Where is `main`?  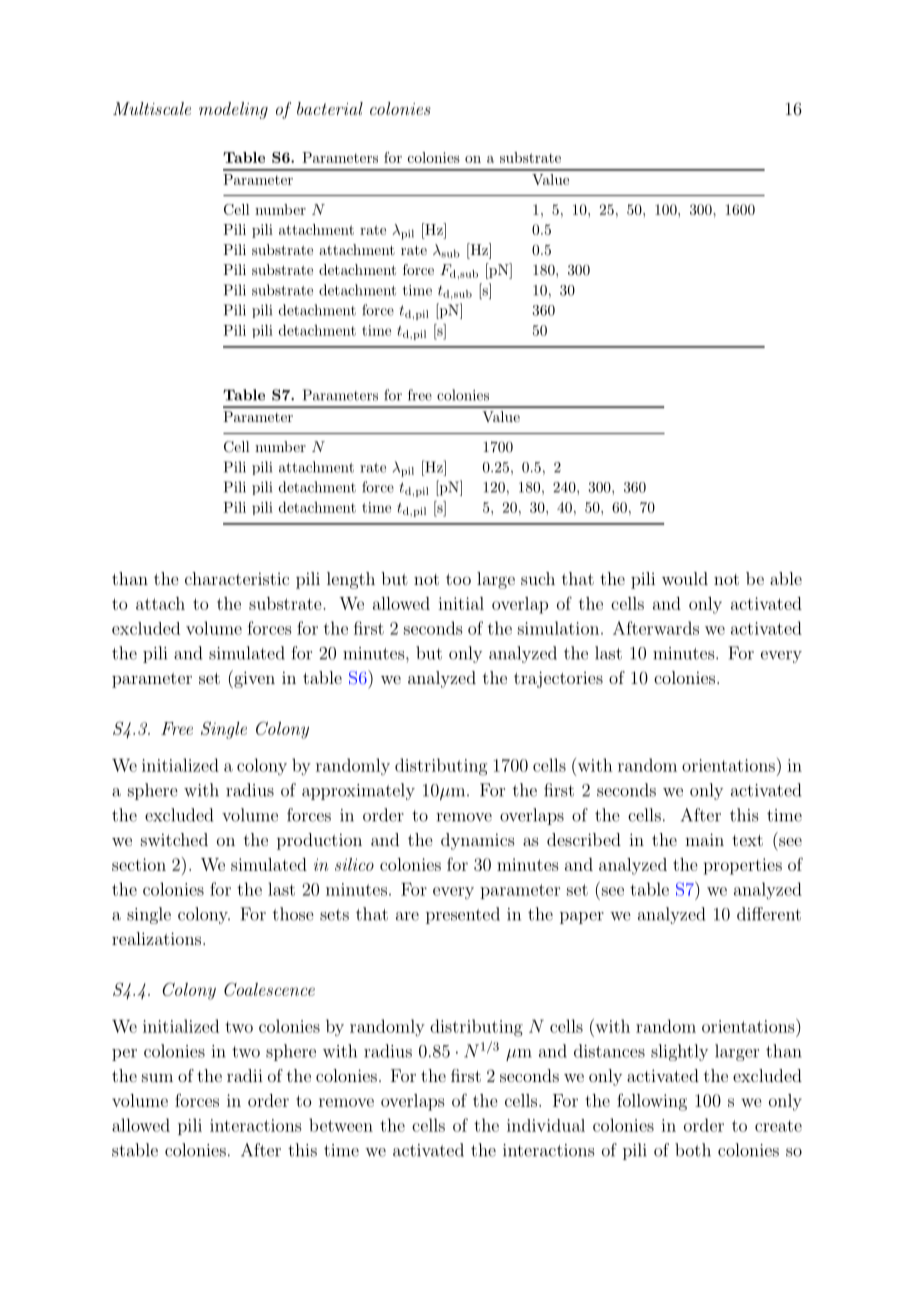
main is located at coordinates (704, 839).
